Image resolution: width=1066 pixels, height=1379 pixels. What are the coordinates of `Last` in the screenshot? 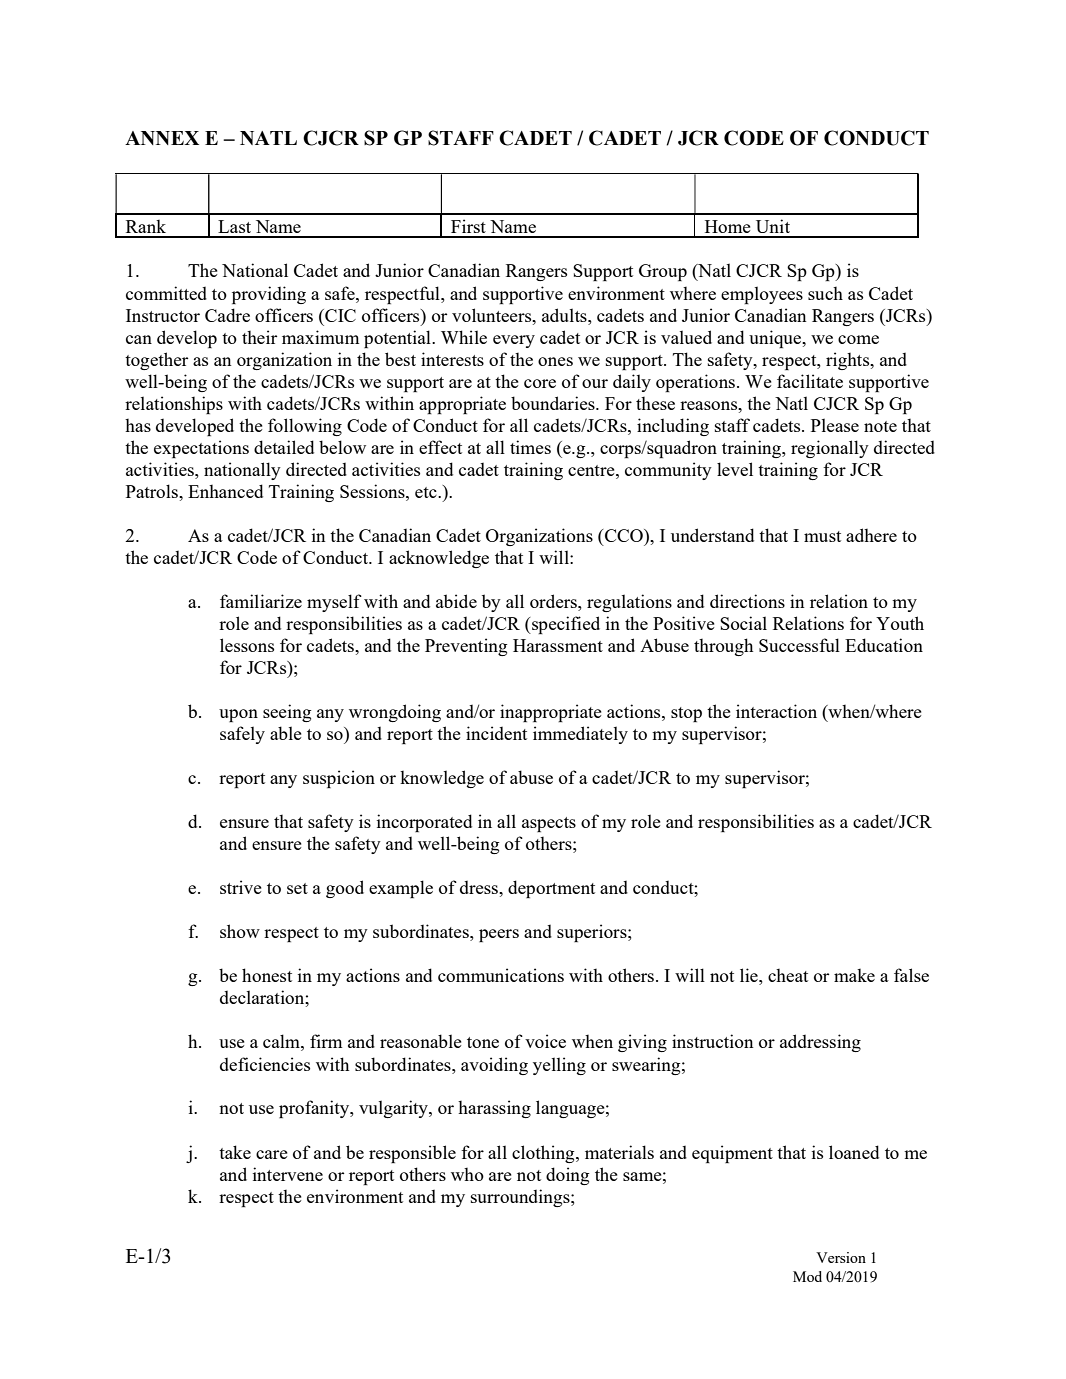 It's located at (234, 226).
